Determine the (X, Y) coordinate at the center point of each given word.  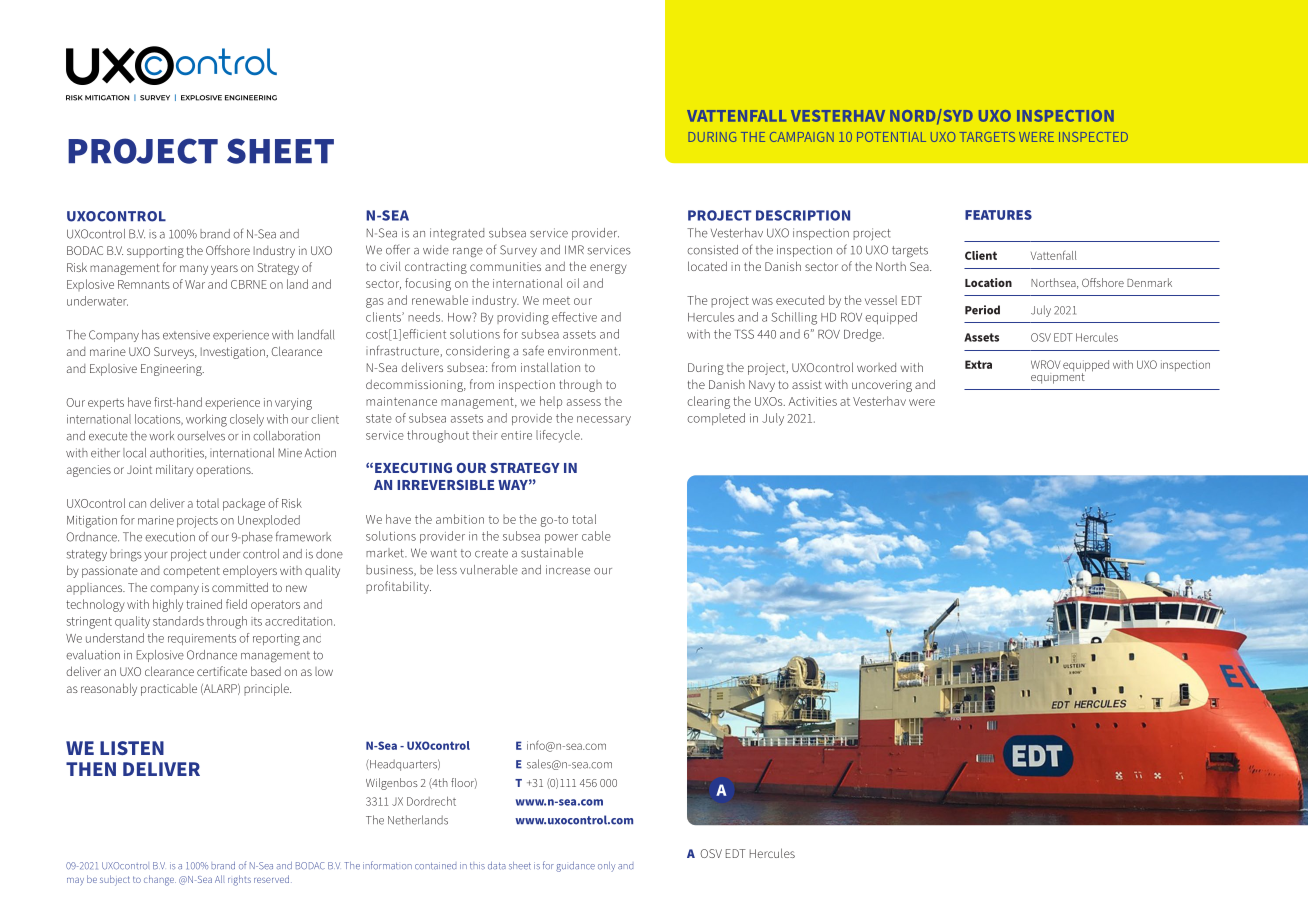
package (244, 504)
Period (982, 310)
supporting (155, 252)
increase (568, 570)
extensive (186, 335)
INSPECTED (1093, 137)
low (324, 671)
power (561, 538)
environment (584, 351)
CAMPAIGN (802, 137)
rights (239, 880)
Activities (813, 401)
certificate (222, 671)
